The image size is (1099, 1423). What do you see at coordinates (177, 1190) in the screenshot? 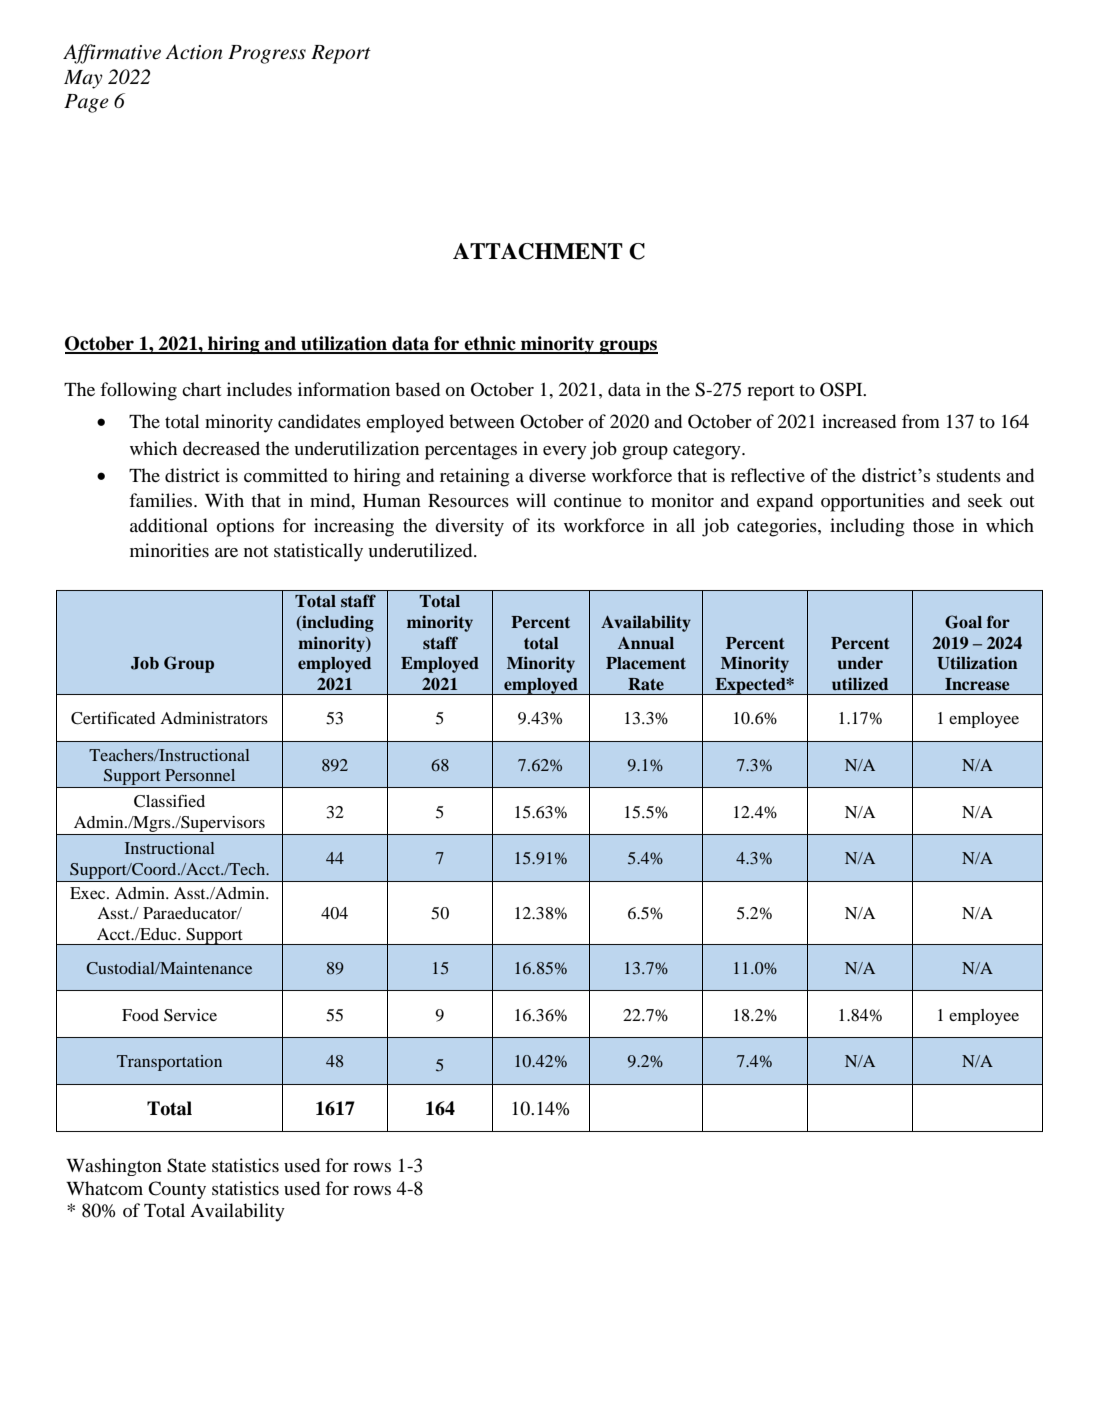
I see `County` at bounding box center [177, 1190].
